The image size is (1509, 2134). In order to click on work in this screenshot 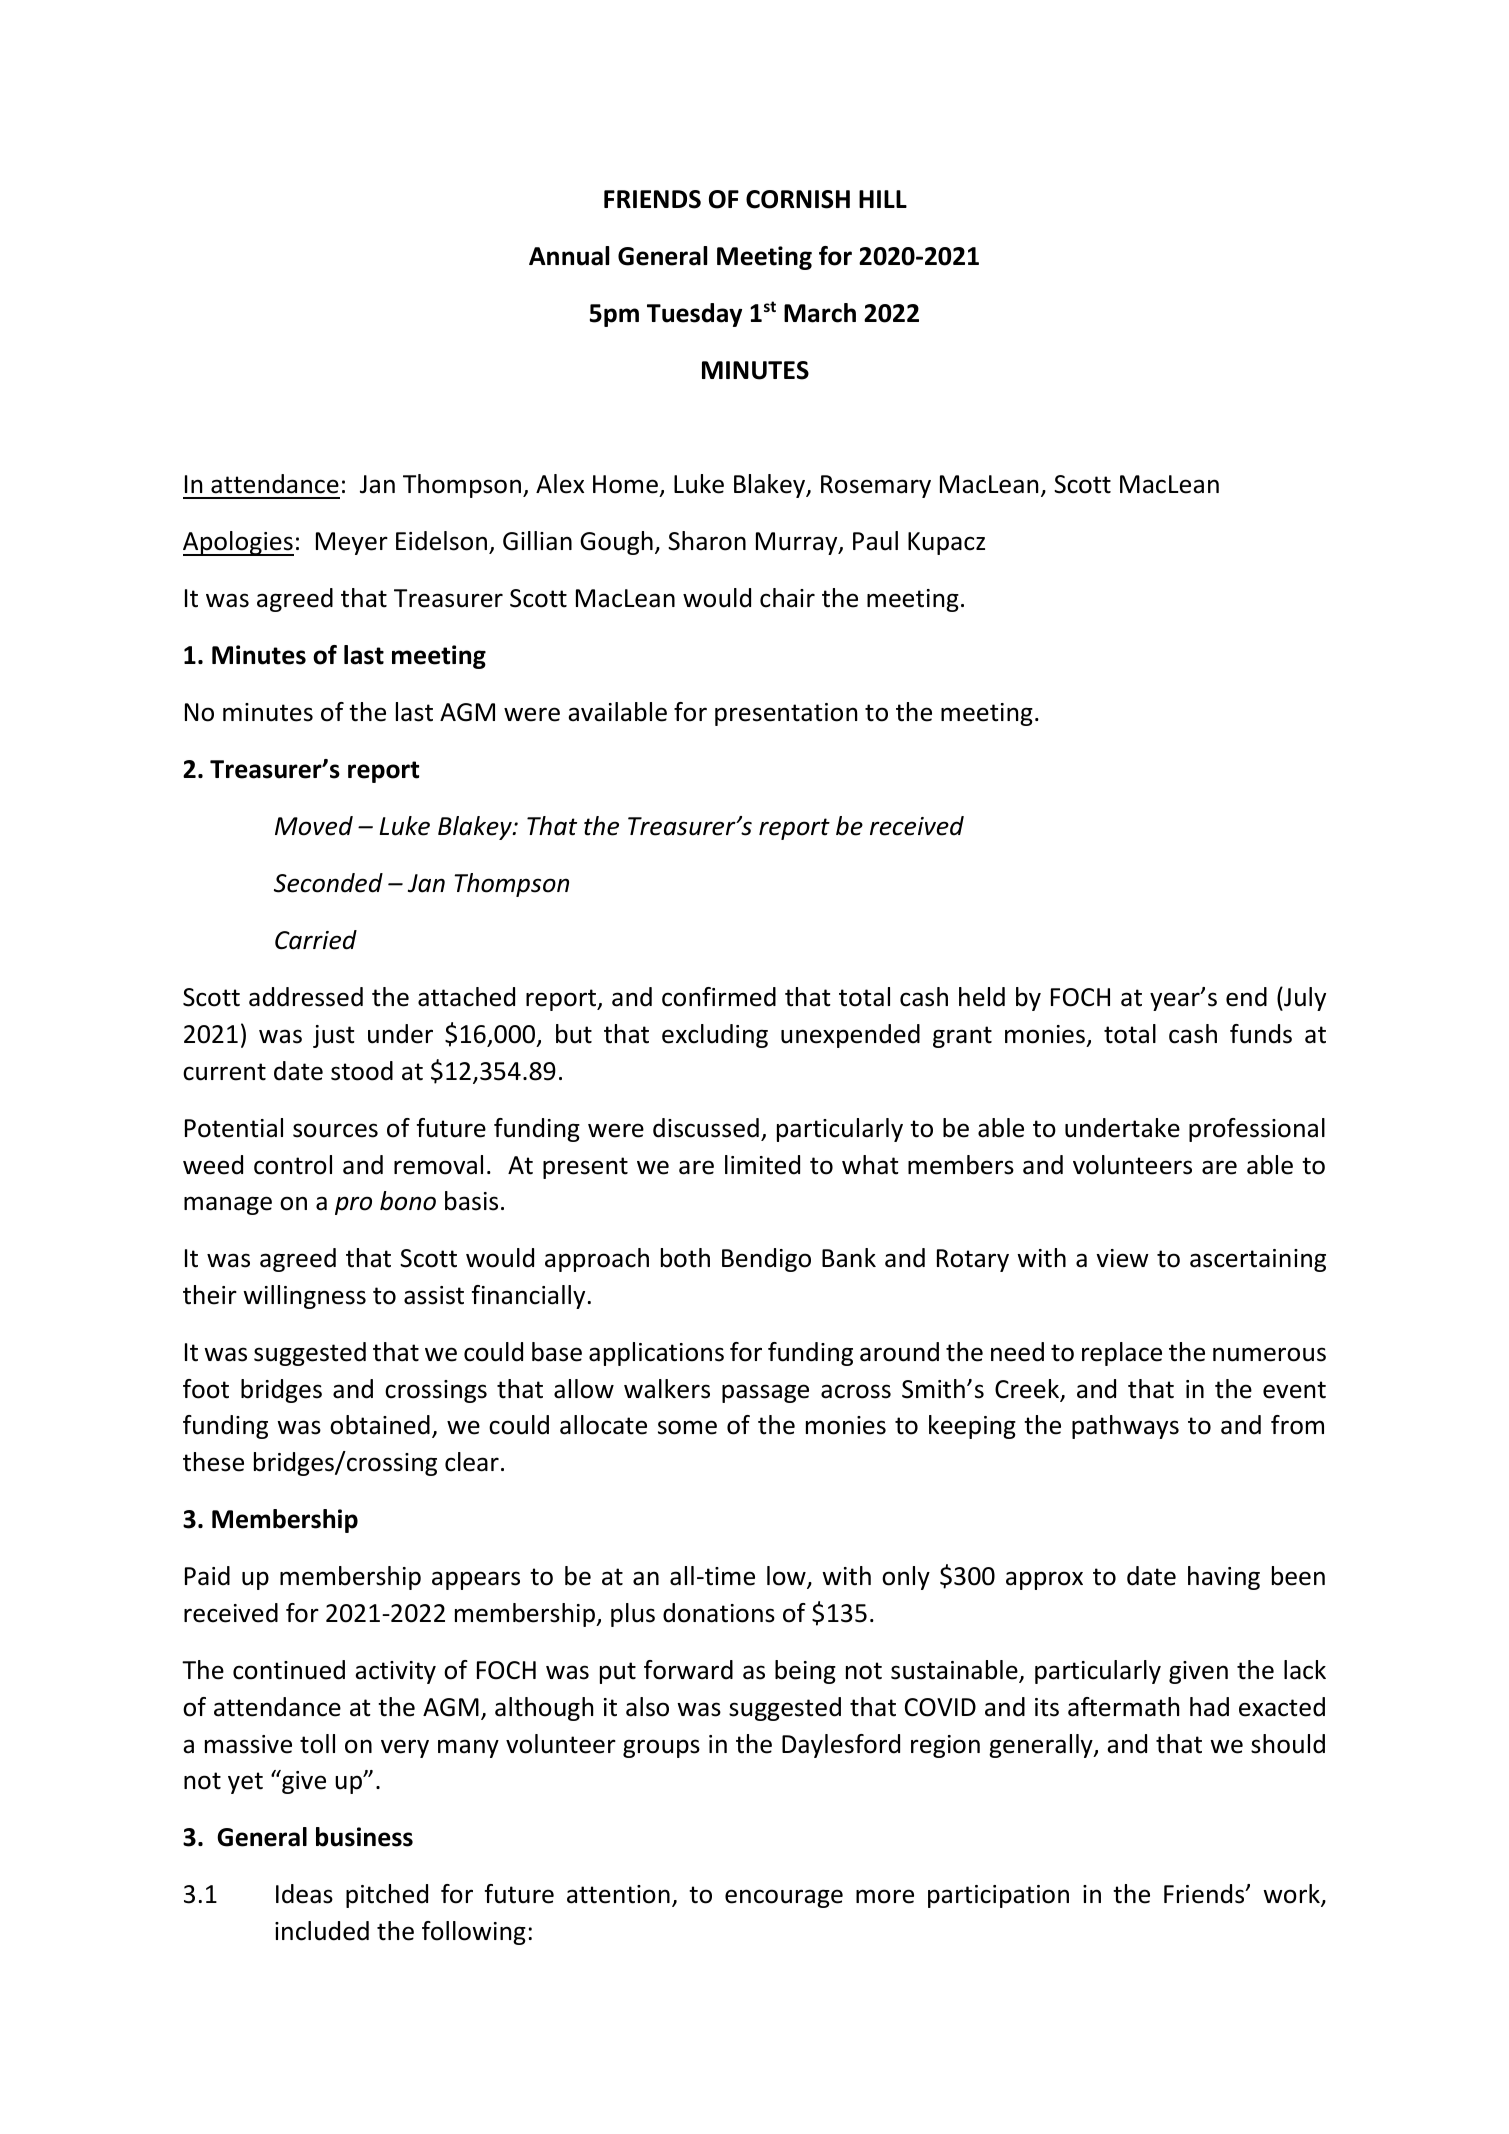, I will do `click(1292, 1895)`.
